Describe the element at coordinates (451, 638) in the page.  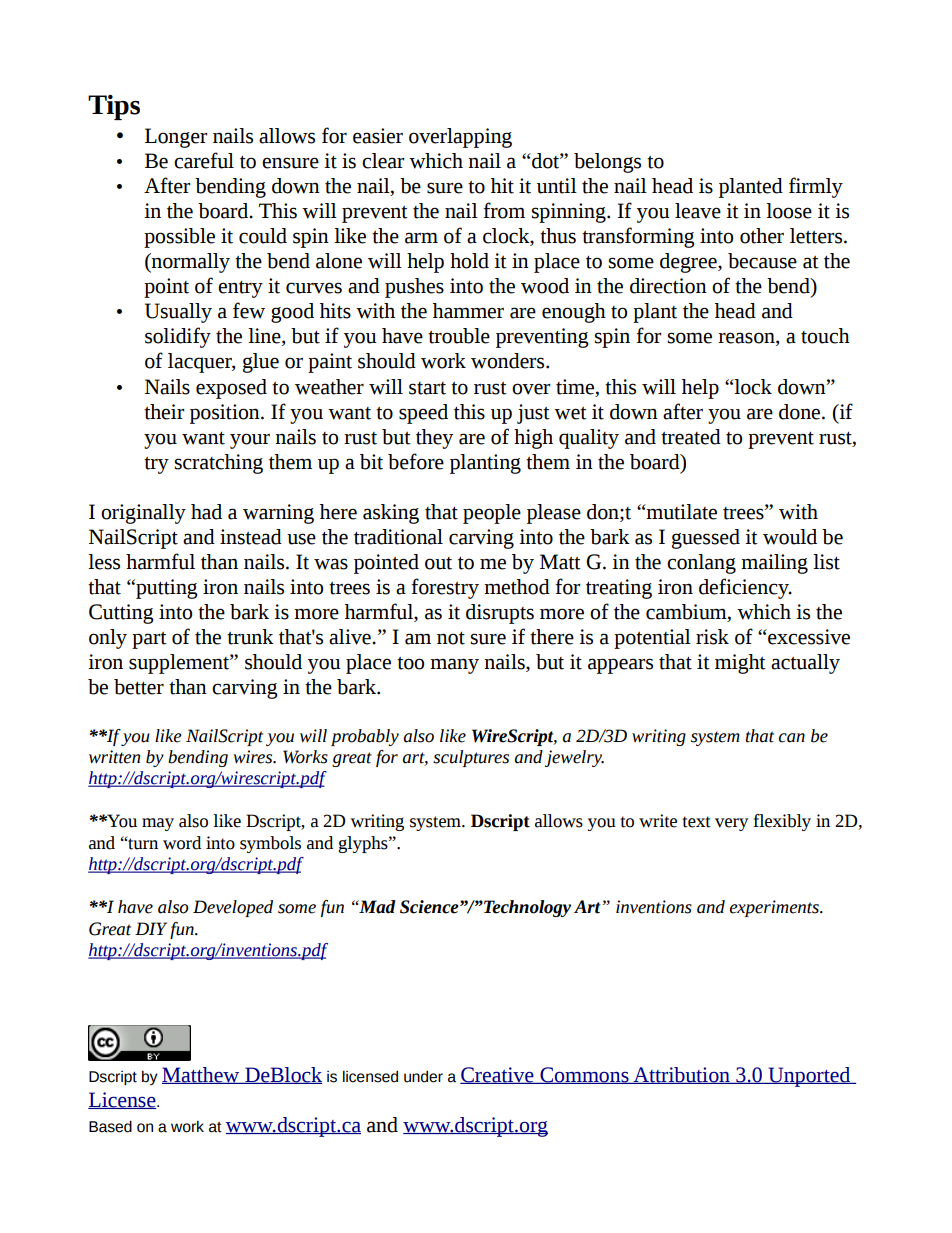
I see `not` at that location.
